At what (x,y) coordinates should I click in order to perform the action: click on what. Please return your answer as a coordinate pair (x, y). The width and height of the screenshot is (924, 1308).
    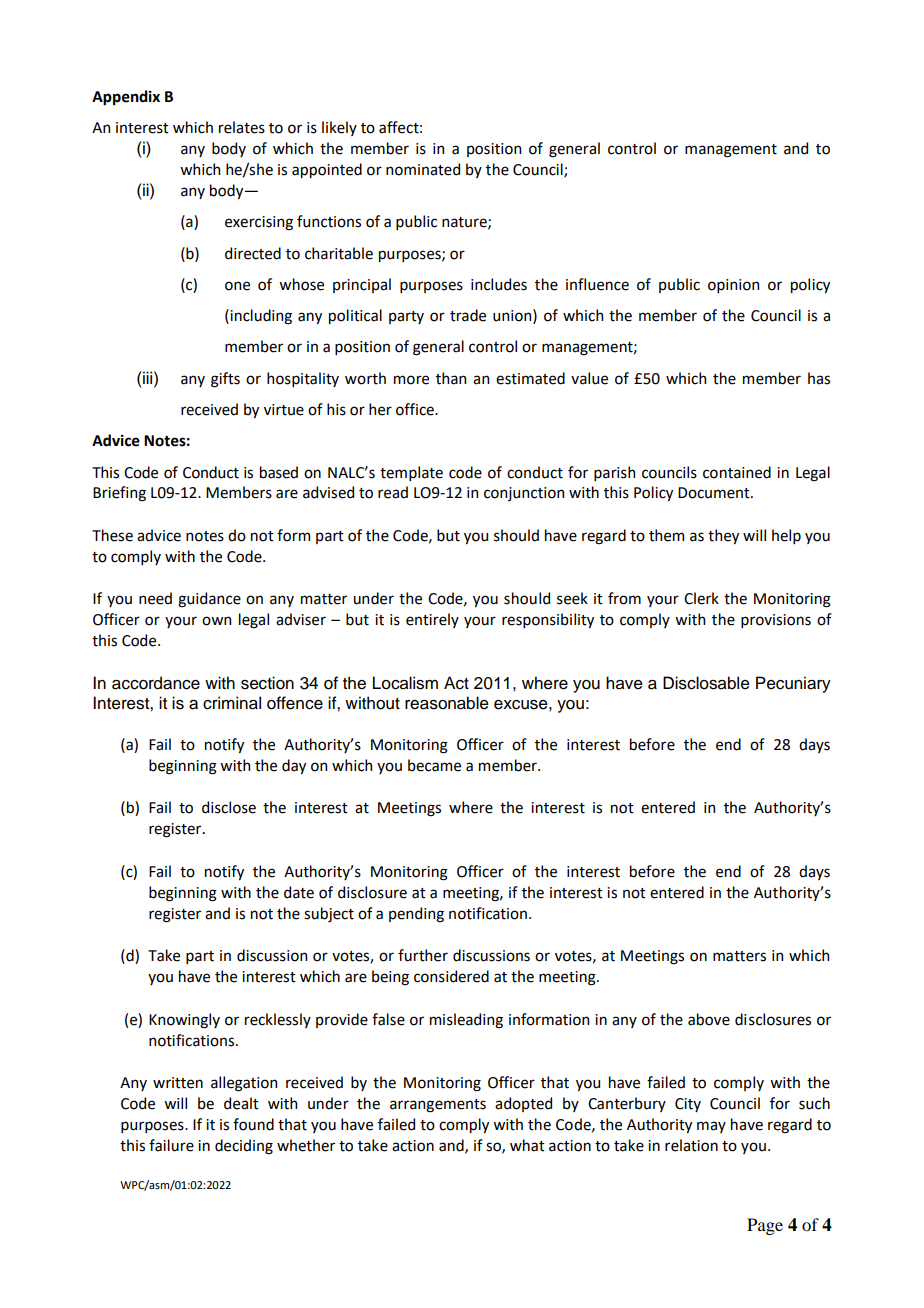
    Looking at the image, I should click on (527, 1145).
